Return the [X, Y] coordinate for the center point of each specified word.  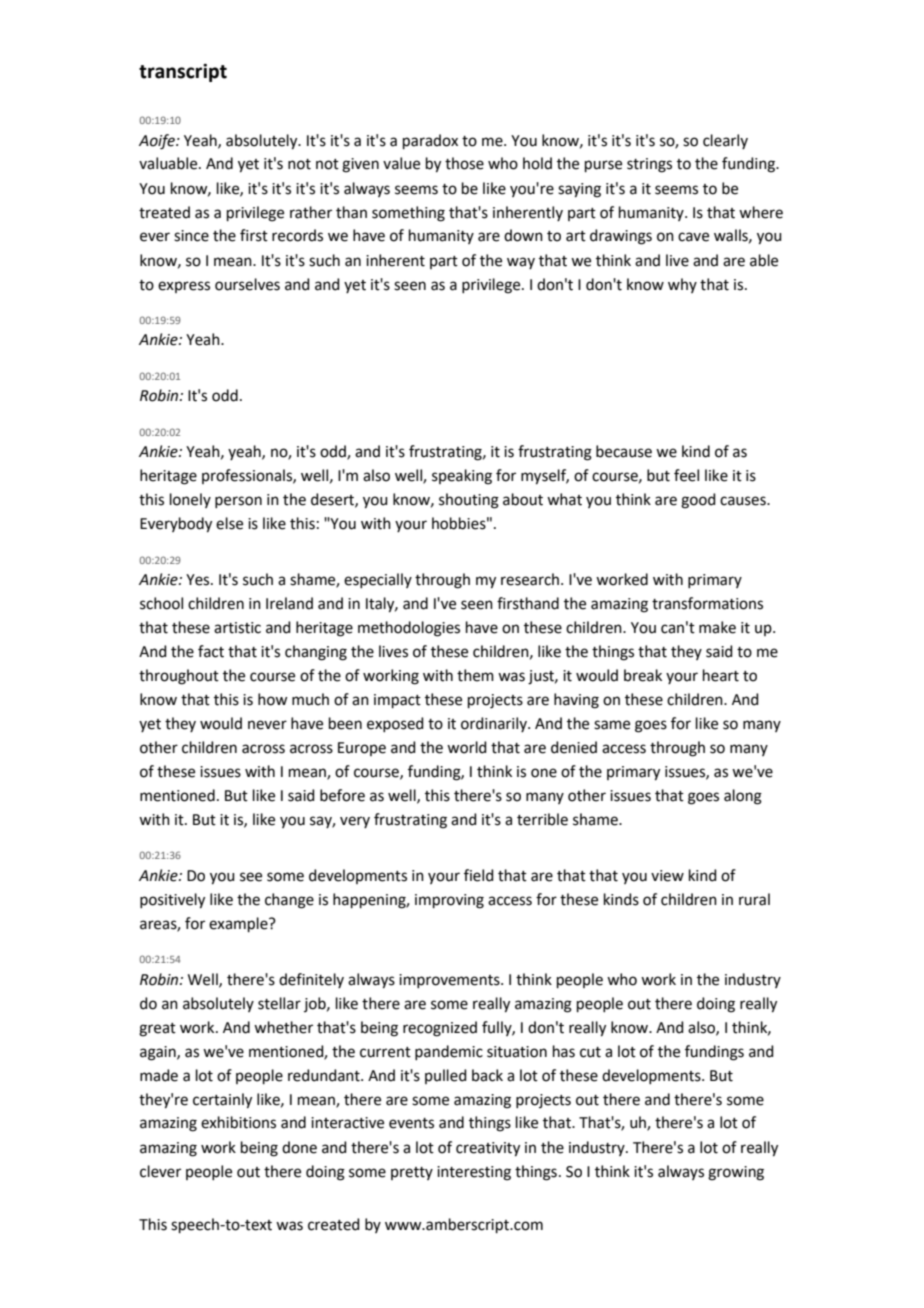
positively [172, 901]
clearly [725, 141]
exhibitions [238, 1122]
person [238, 502]
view [667, 876]
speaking [462, 477]
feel [686, 475]
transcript [183, 73]
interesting [474, 1173]
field [479, 875]
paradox [430, 141]
